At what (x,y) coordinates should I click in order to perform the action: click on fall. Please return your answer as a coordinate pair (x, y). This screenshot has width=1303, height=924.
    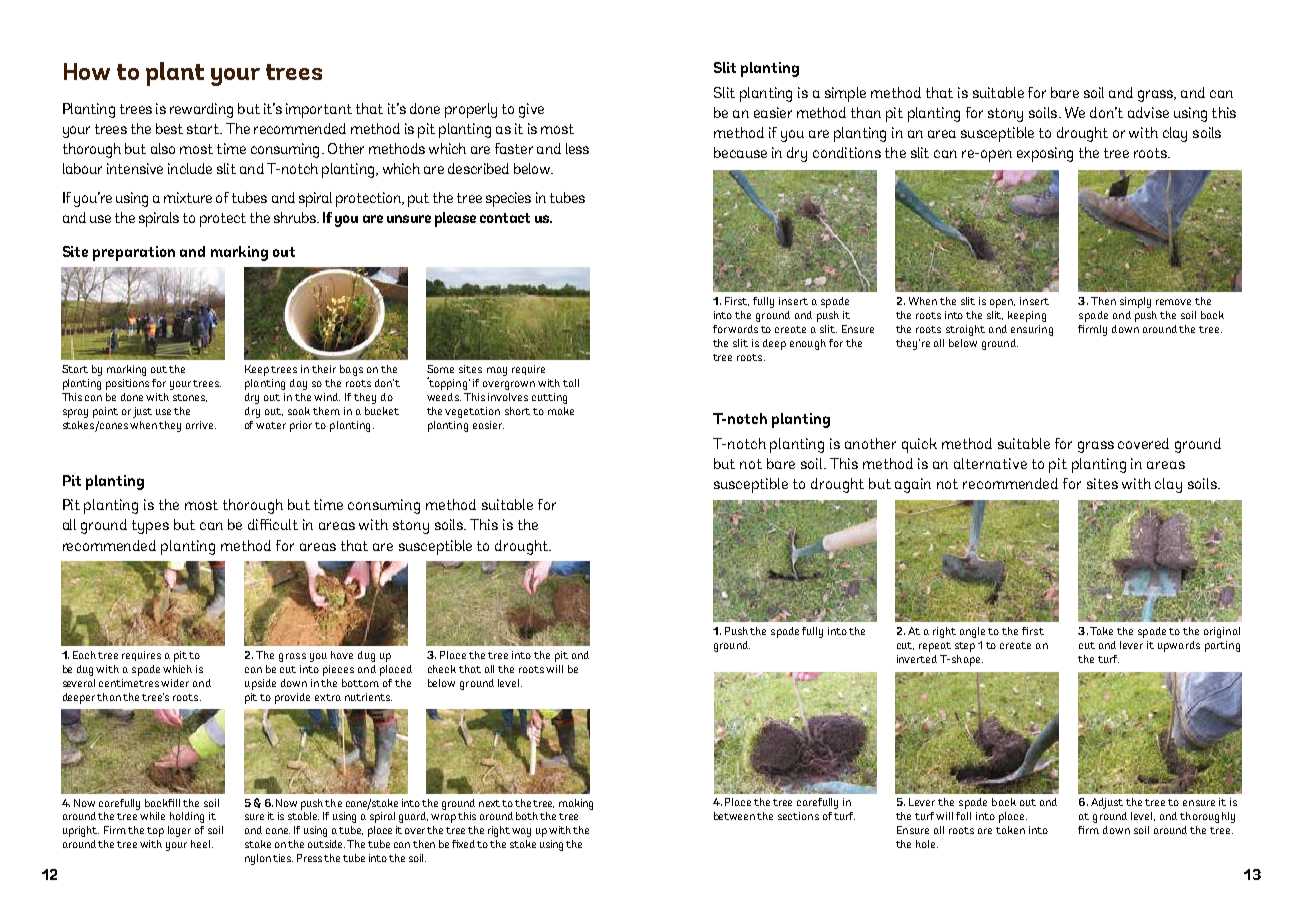
    Looking at the image, I should click on (963, 816).
